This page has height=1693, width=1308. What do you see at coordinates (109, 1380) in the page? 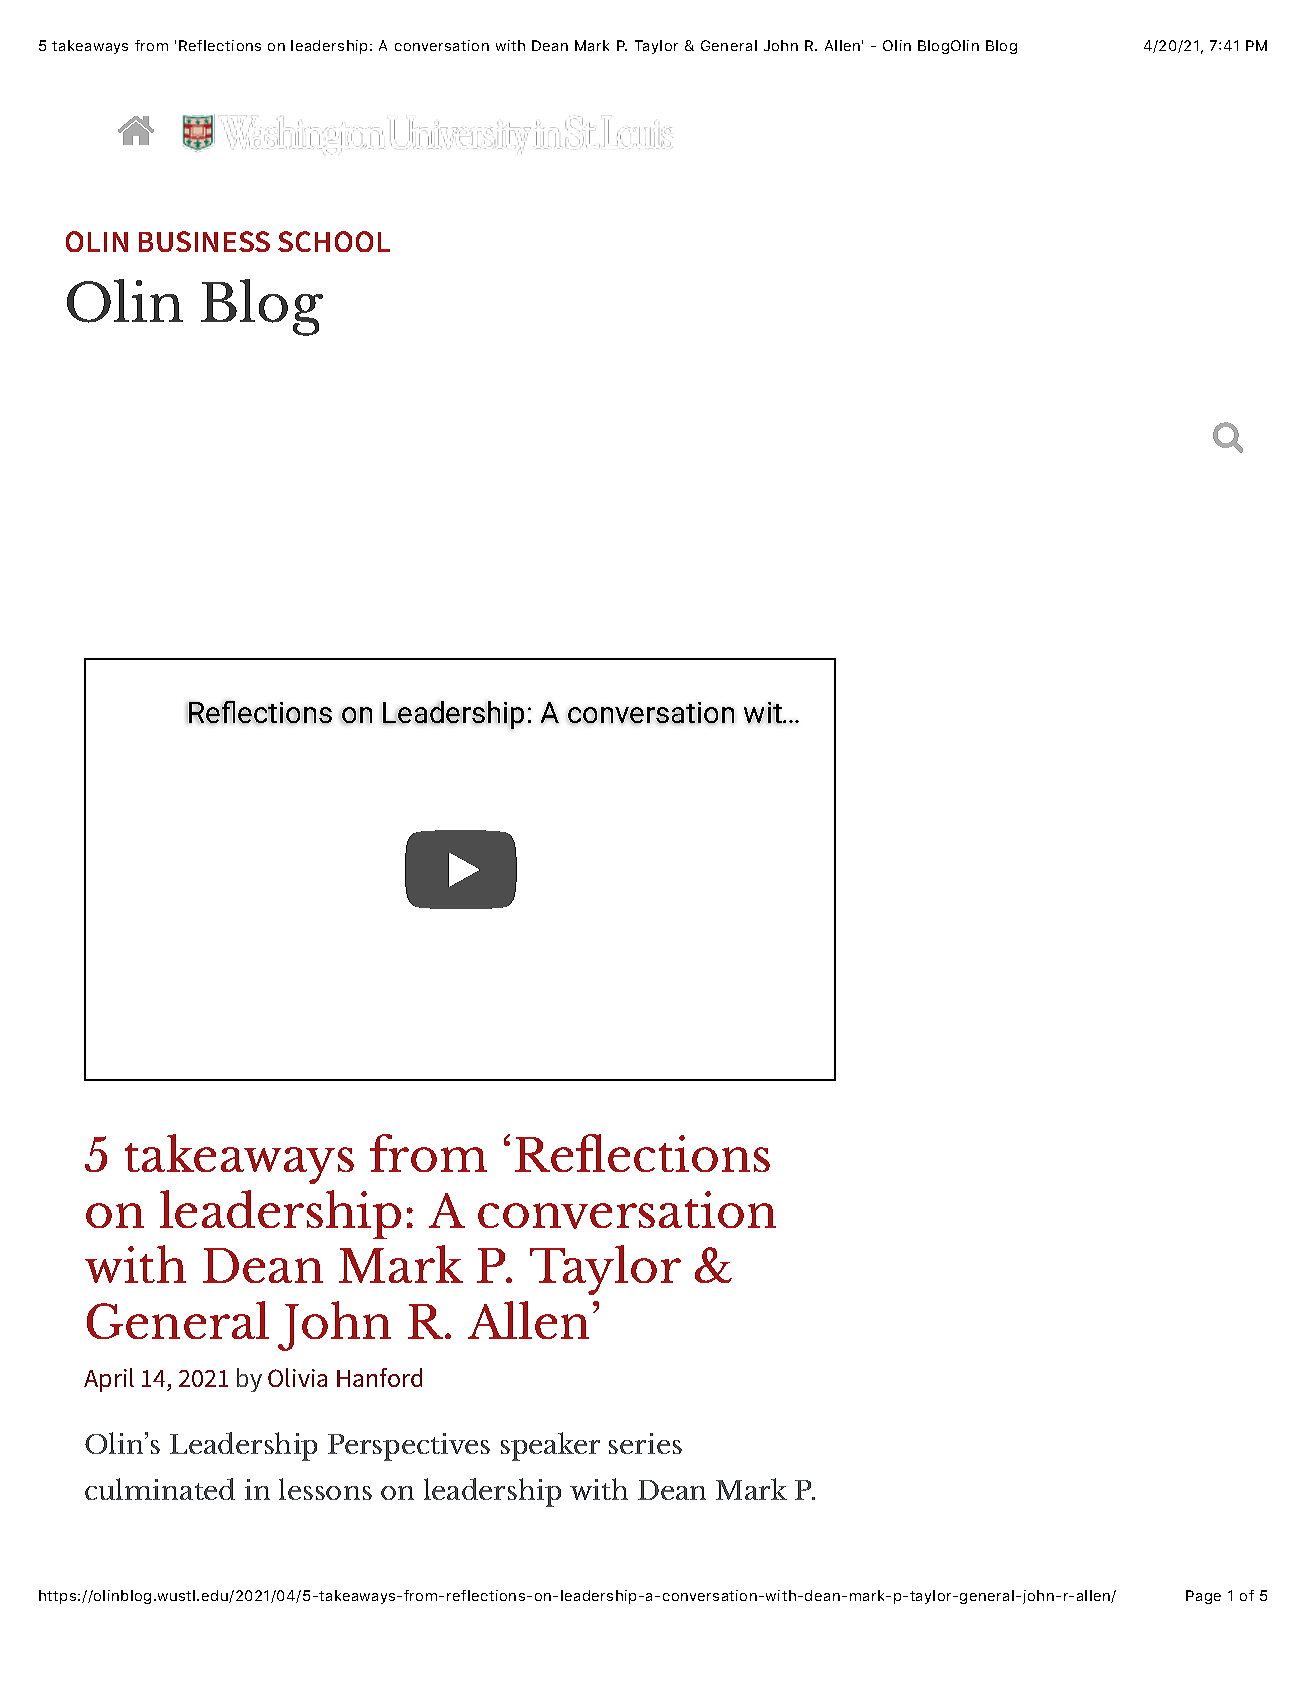
I see `April` at bounding box center [109, 1380].
